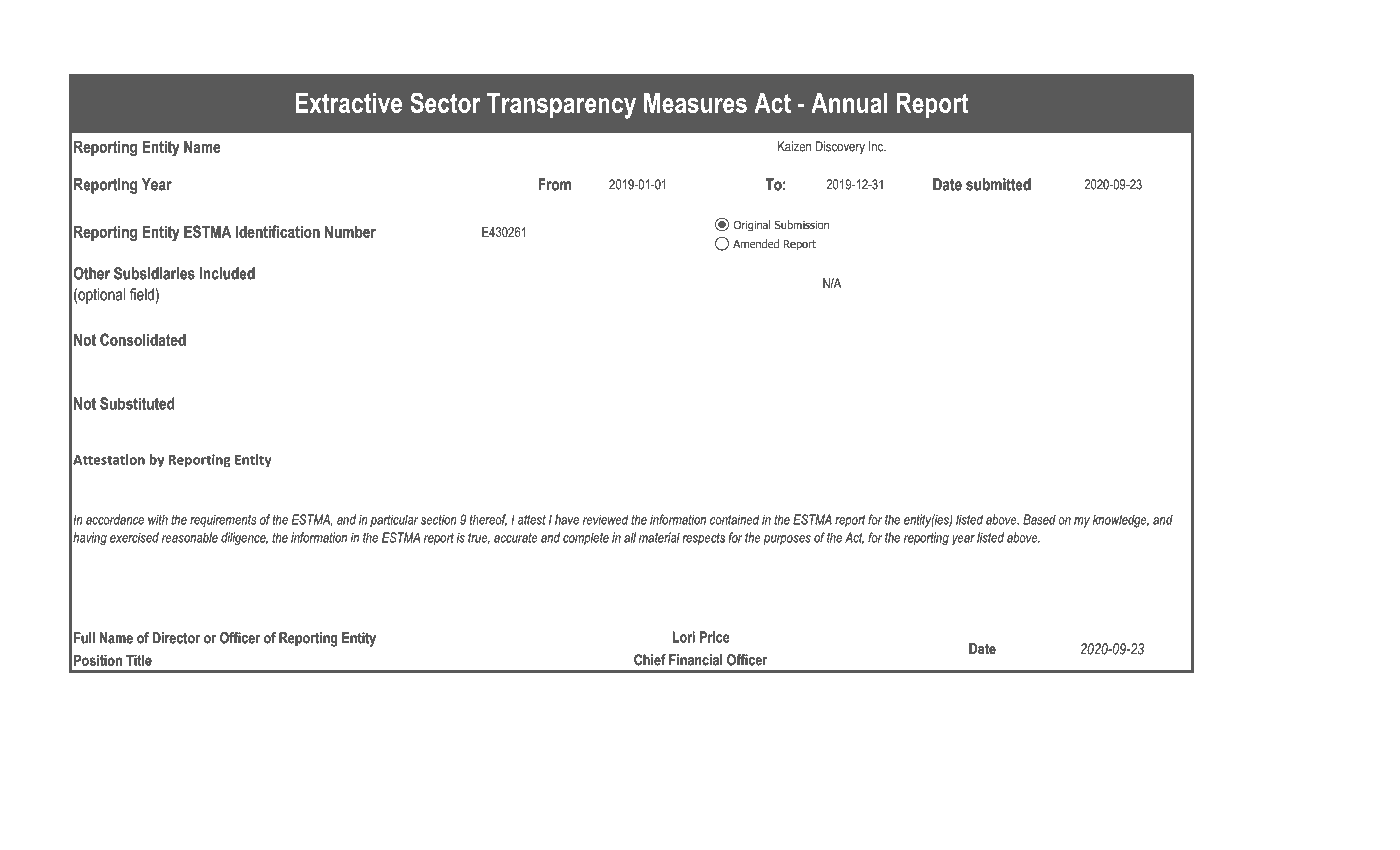  I want to click on Chief, so click(650, 660).
